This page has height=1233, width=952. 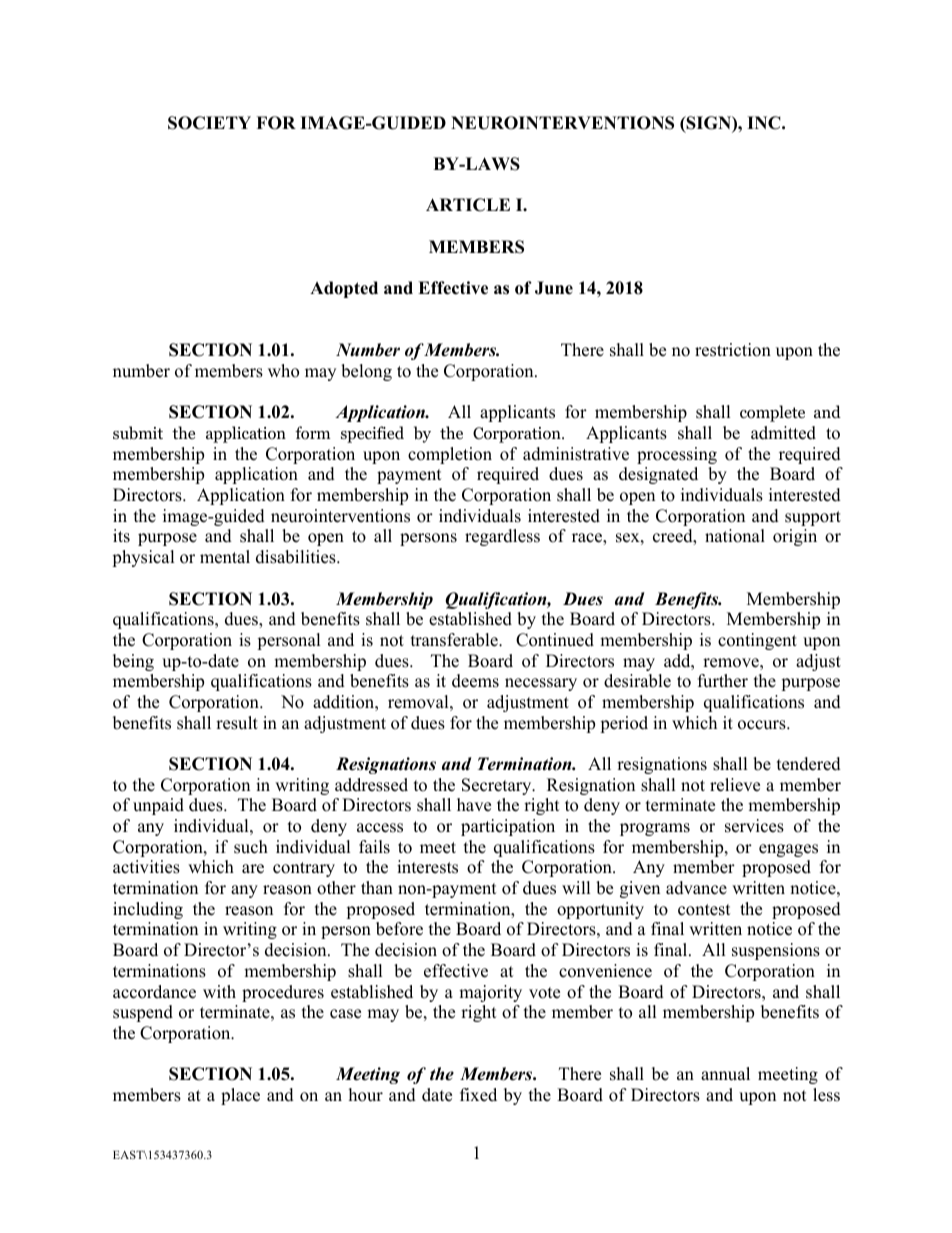 What do you see at coordinates (757, 641) in the page?
I see `contingent` at bounding box center [757, 641].
